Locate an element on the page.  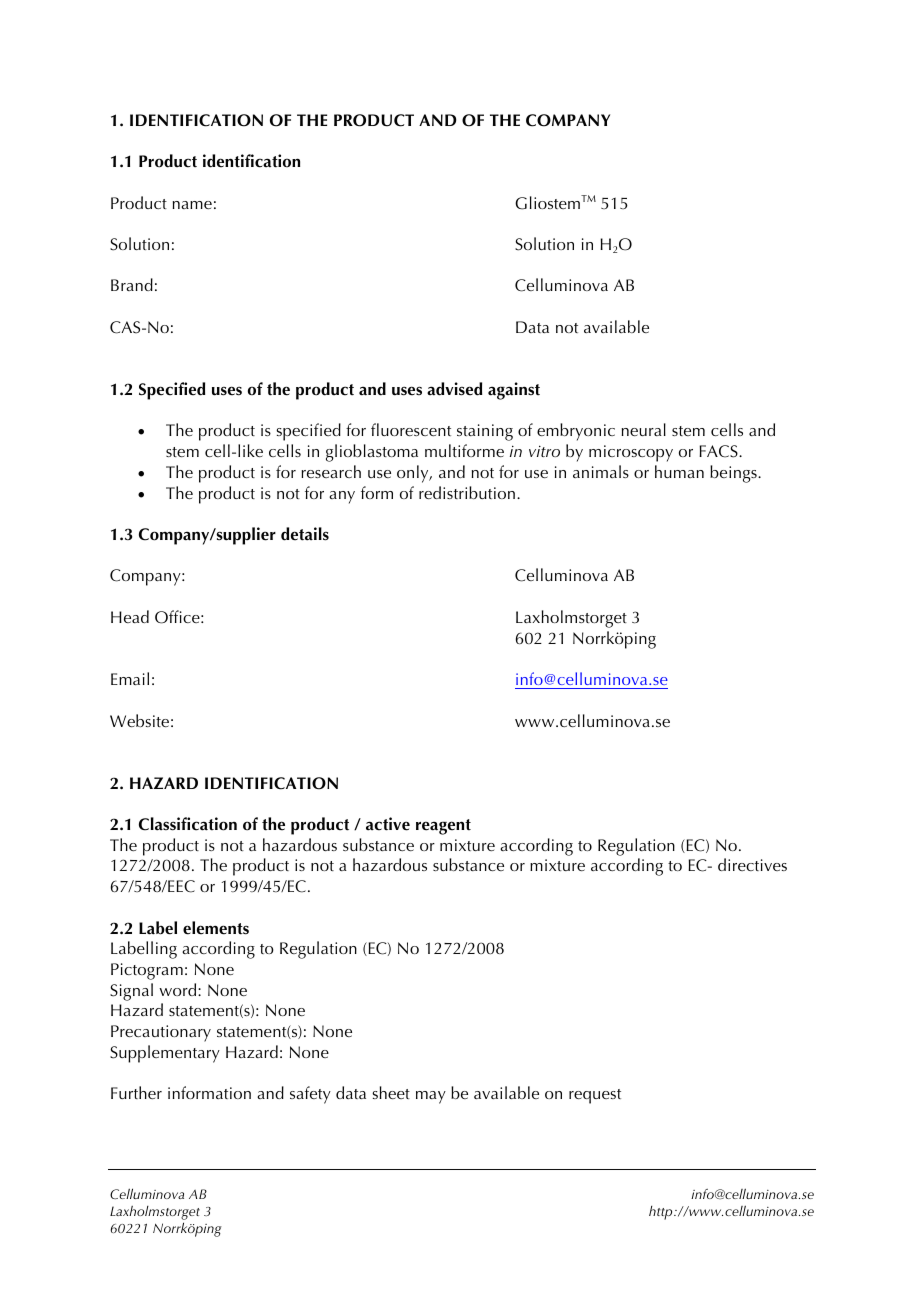
Supplementary is located at coordinates (165, 1054).
